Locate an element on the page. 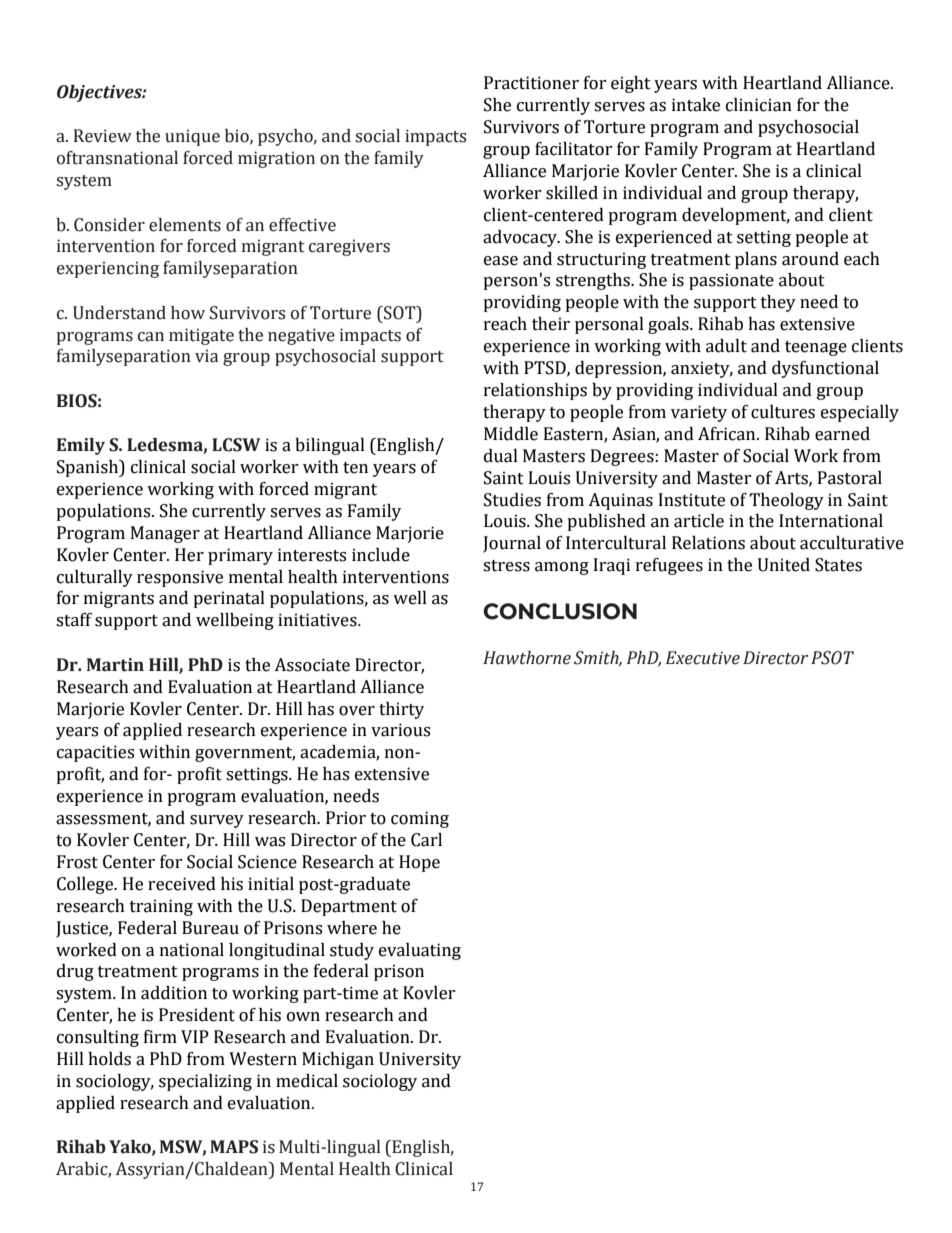  Michigan is located at coordinates (338, 1060).
